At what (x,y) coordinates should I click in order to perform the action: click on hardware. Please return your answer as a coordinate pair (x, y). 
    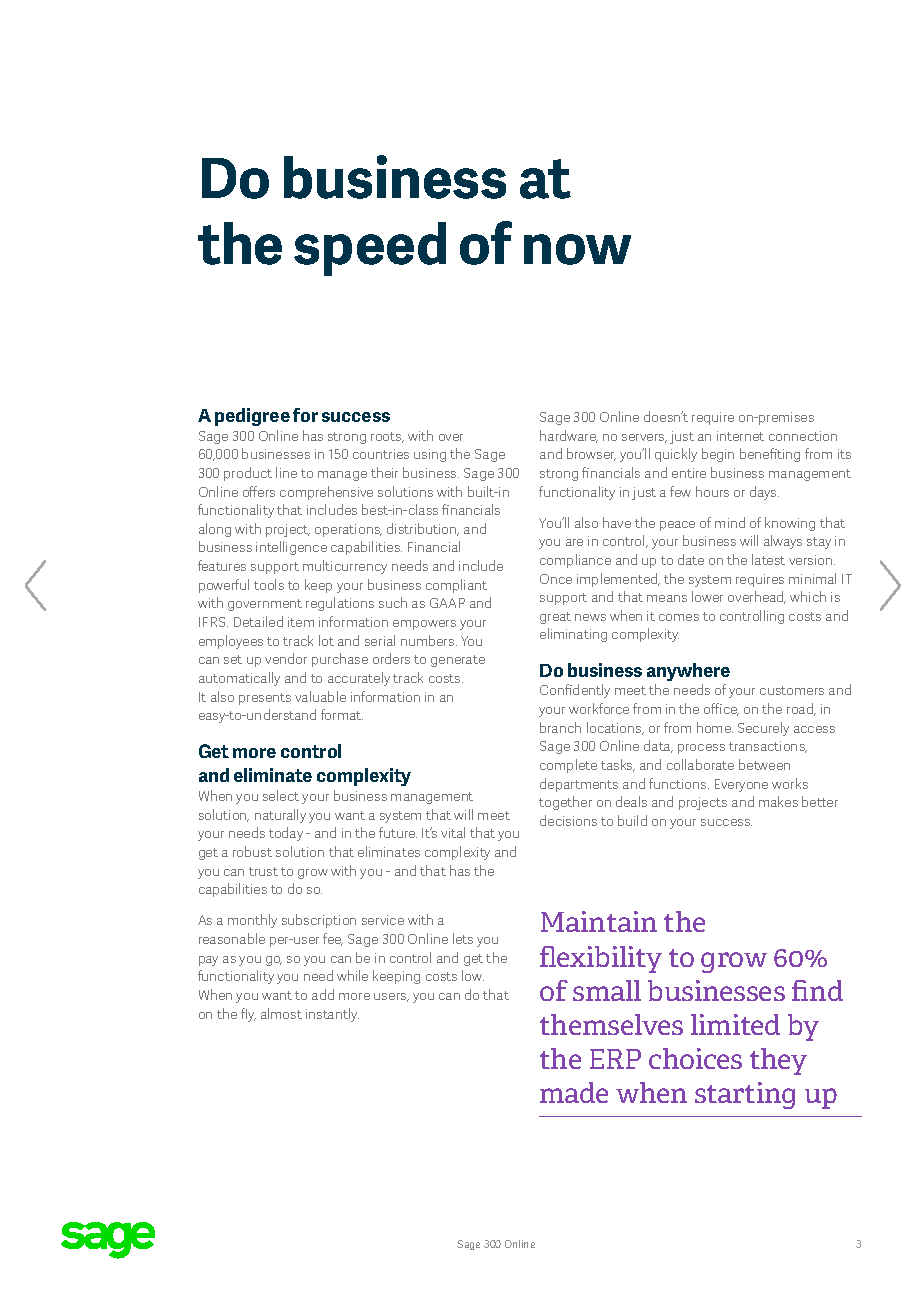
    Looking at the image, I should click on (569, 436).
